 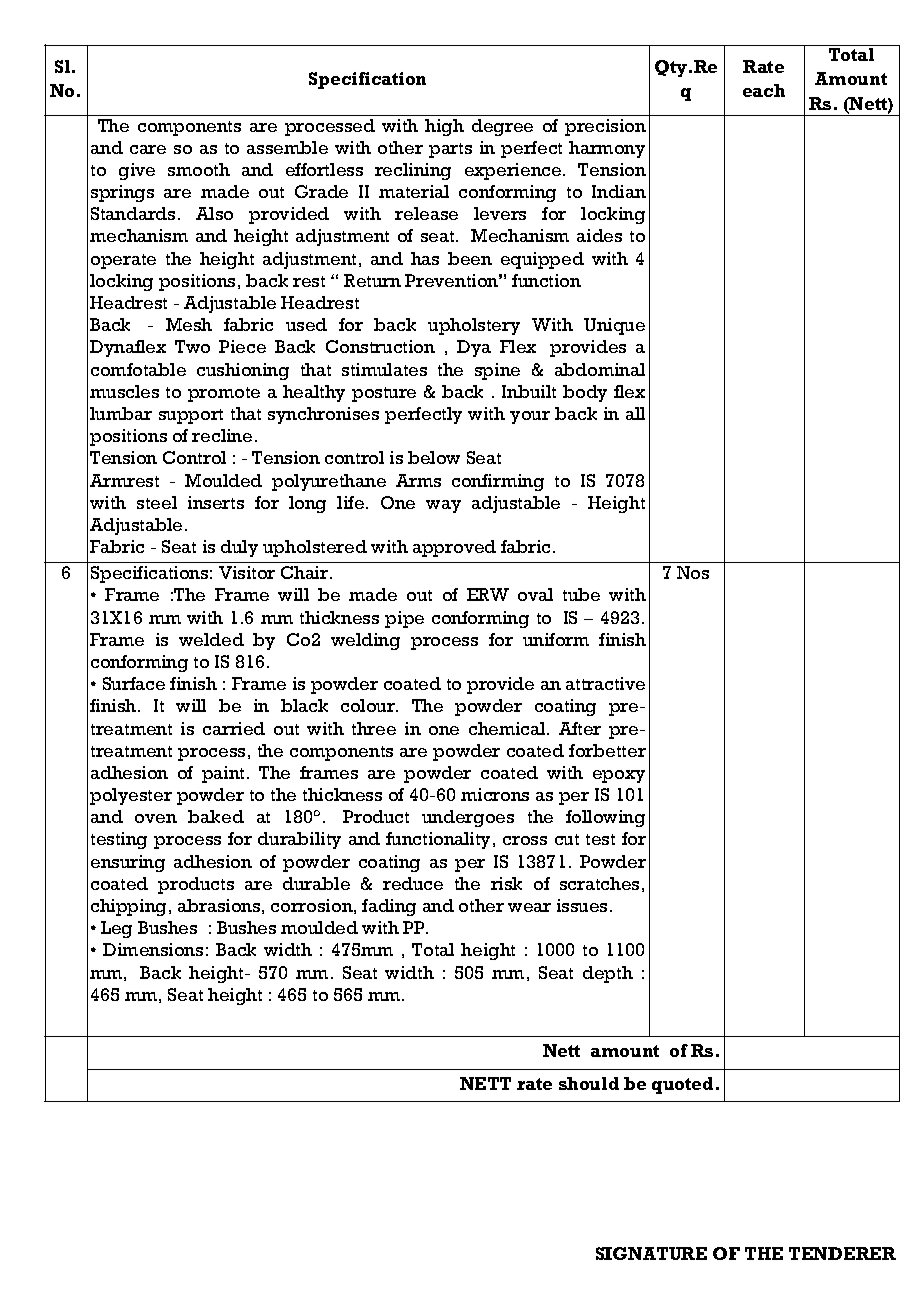 What do you see at coordinates (605, 683) in the page?
I see `attractive` at bounding box center [605, 683].
